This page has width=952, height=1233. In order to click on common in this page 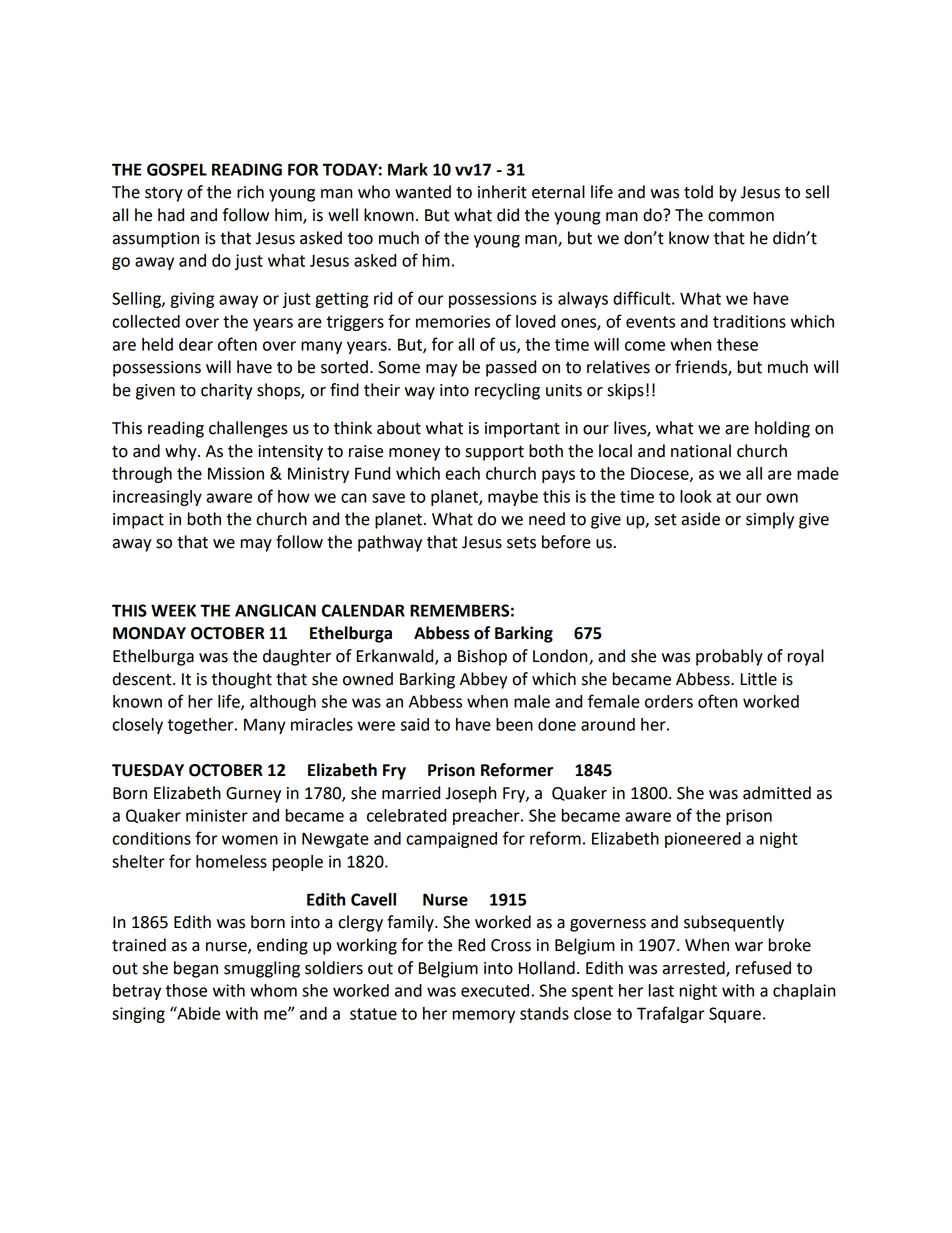, I will do `click(741, 217)`.
